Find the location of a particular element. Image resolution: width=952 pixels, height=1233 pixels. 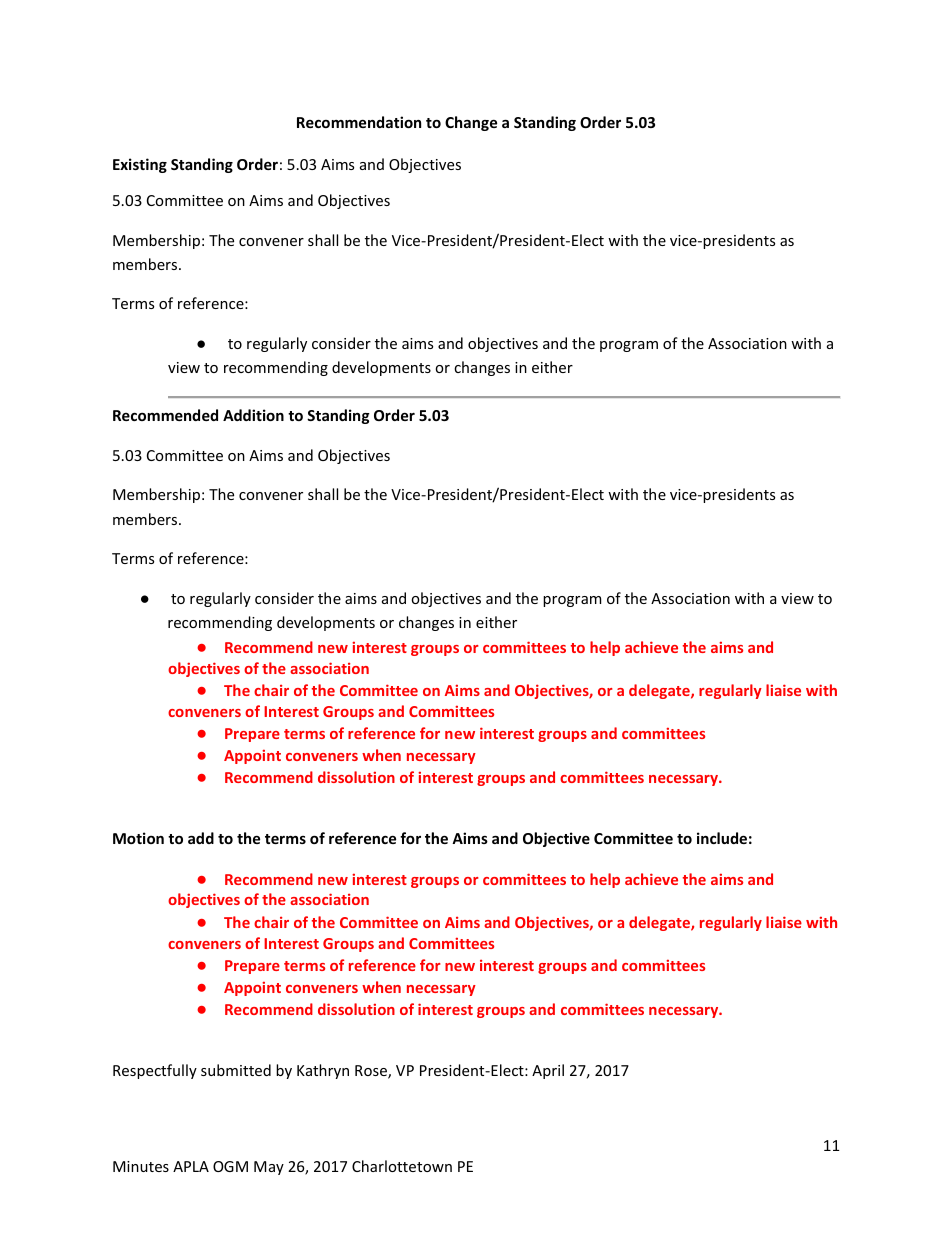

Existing is located at coordinates (140, 165).
